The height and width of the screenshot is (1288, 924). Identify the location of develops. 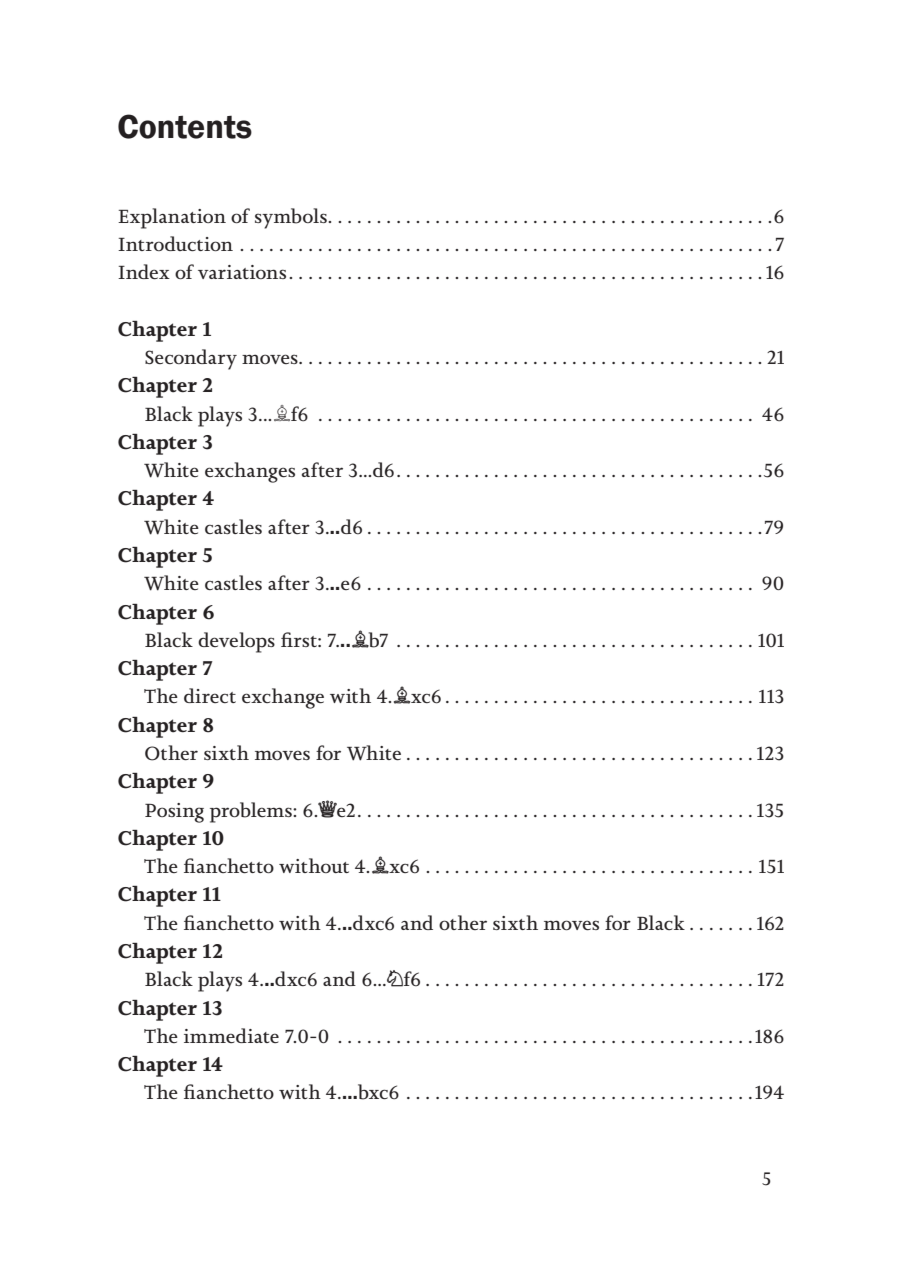
(236, 642).
